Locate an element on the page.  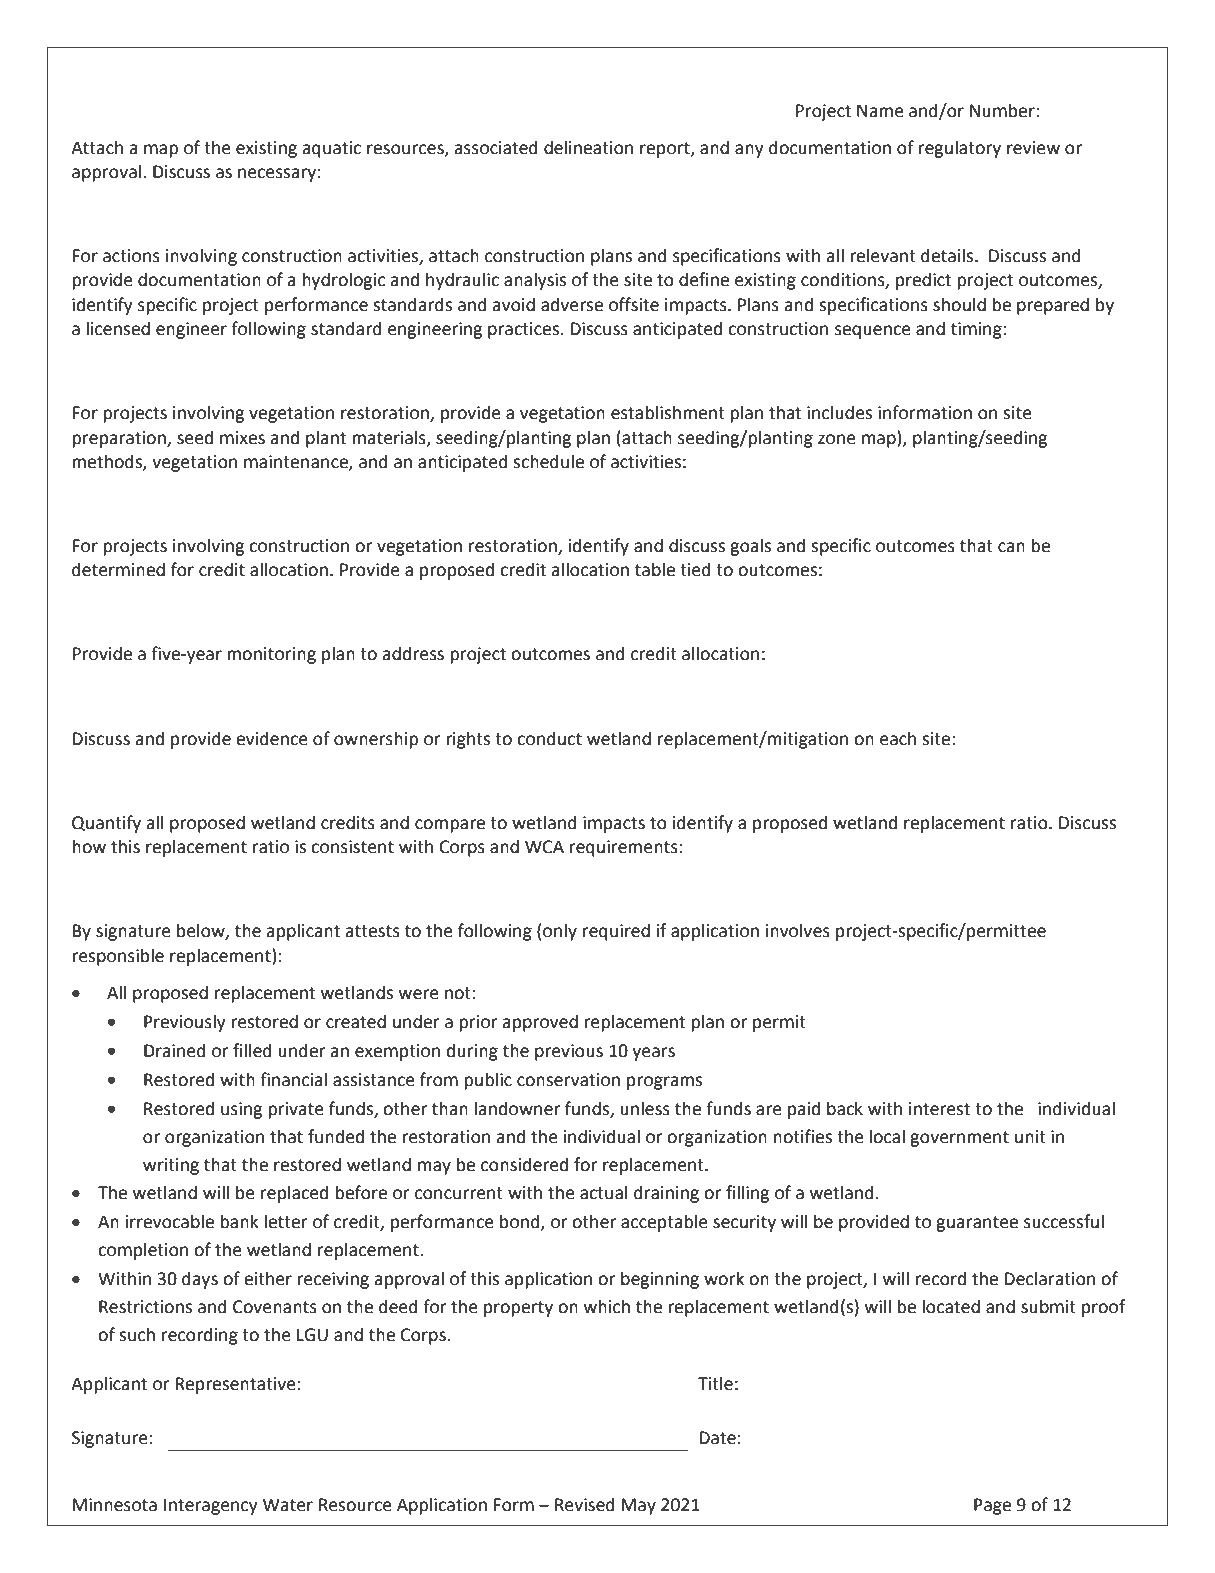
Page is located at coordinates (992, 1506).
